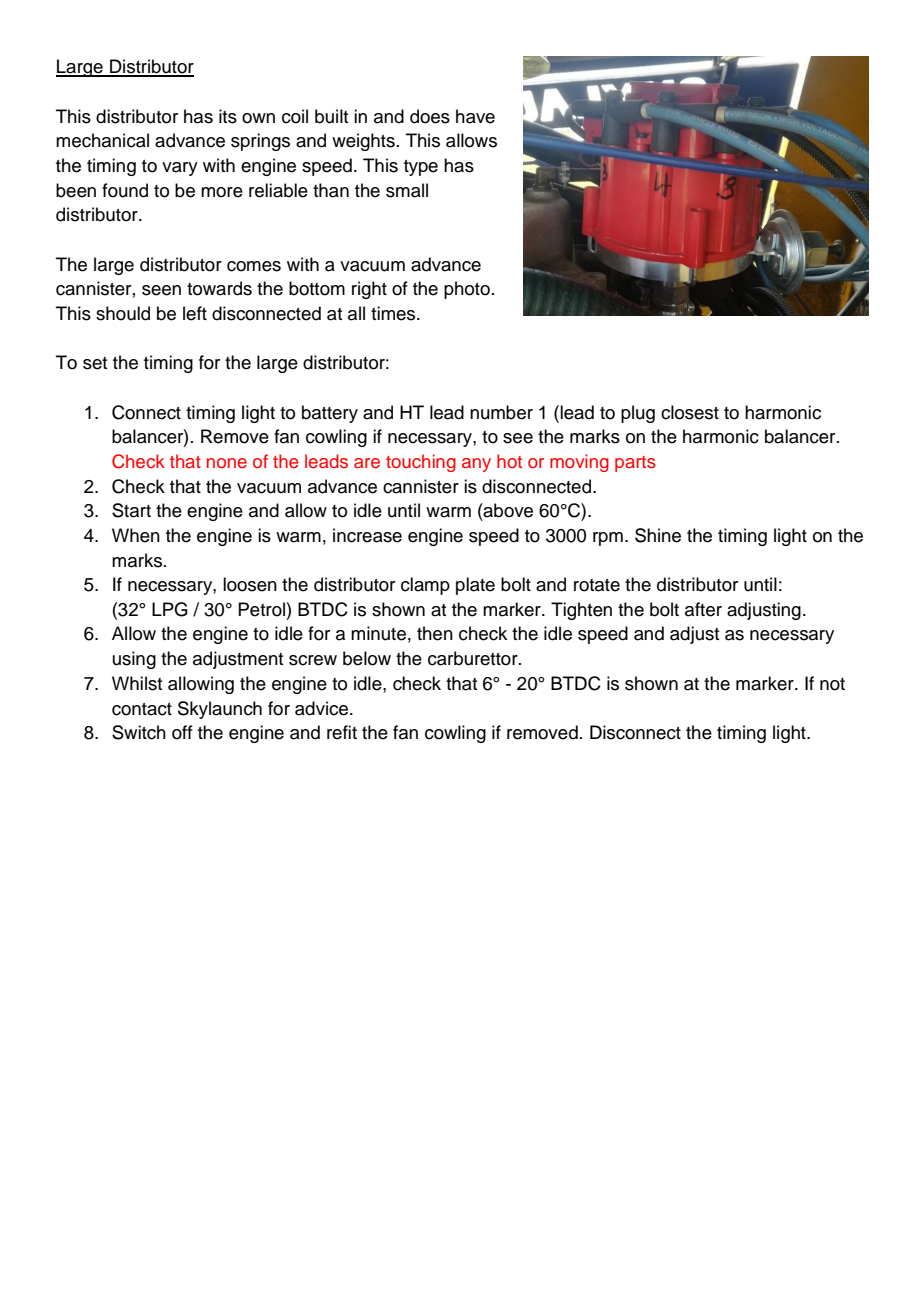 This page has height=1308, width=924. What do you see at coordinates (227, 463) in the page?
I see `none` at bounding box center [227, 463].
